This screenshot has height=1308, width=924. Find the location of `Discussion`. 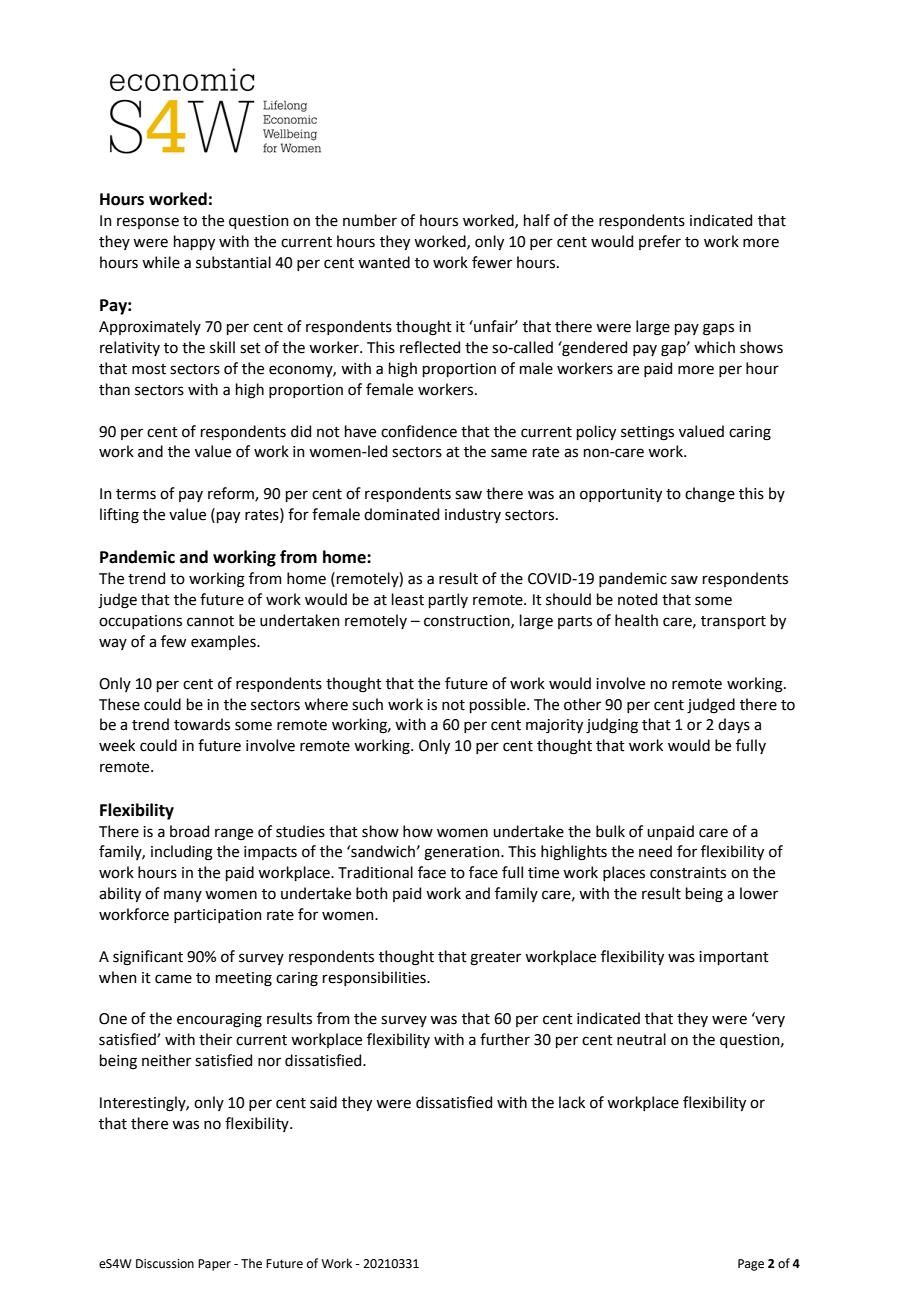

Discussion is located at coordinates (165, 1264).
